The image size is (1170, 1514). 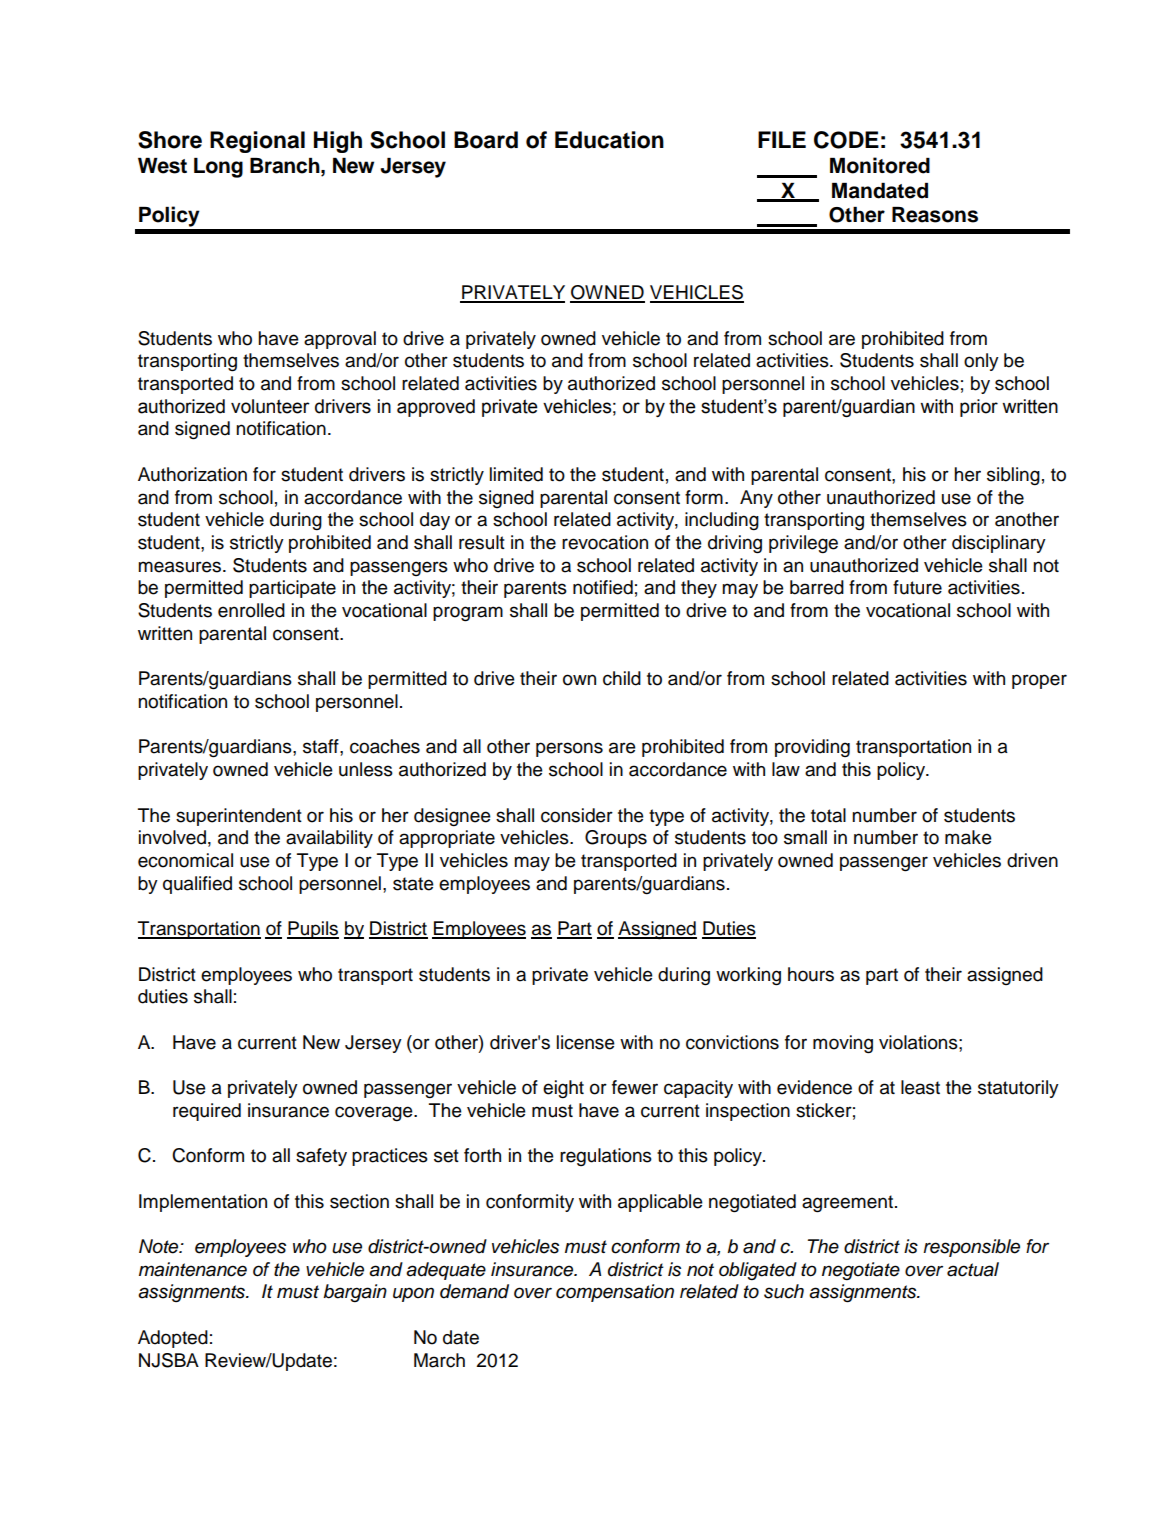 What do you see at coordinates (609, 140) in the page?
I see `Education` at bounding box center [609, 140].
